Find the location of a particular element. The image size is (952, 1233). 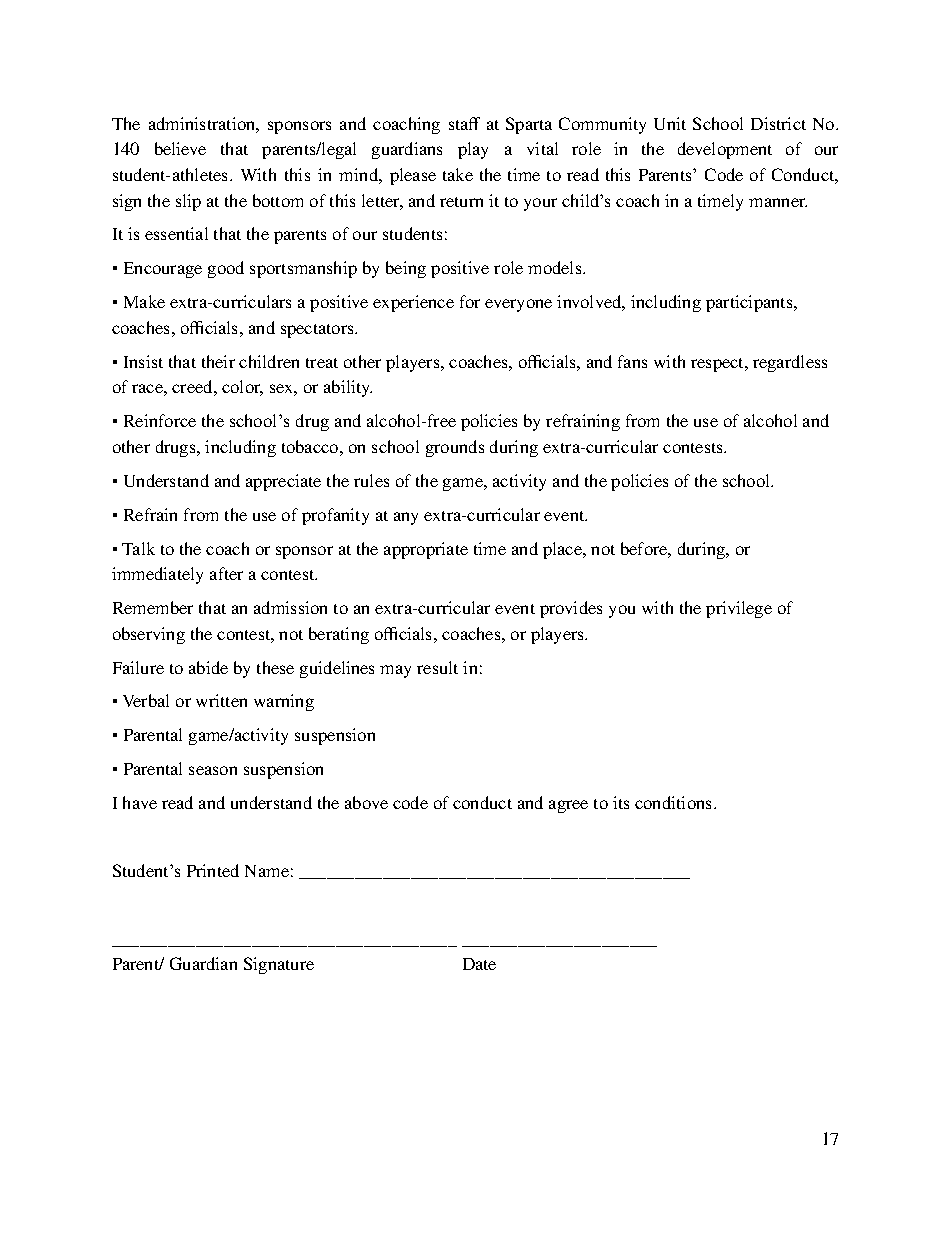

staff is located at coordinates (464, 123).
